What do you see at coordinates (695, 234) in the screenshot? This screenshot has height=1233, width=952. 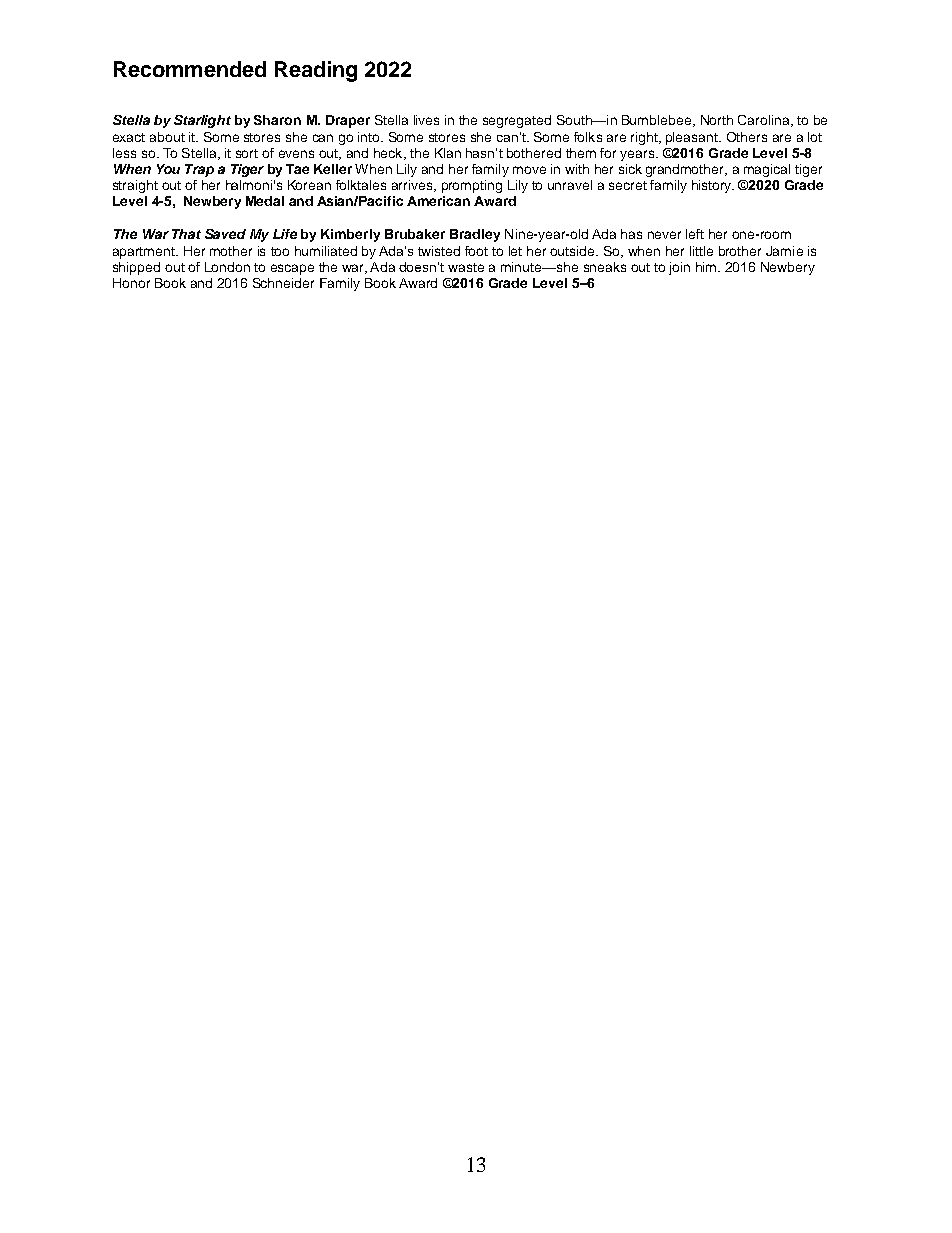 I see `left` at bounding box center [695, 234].
